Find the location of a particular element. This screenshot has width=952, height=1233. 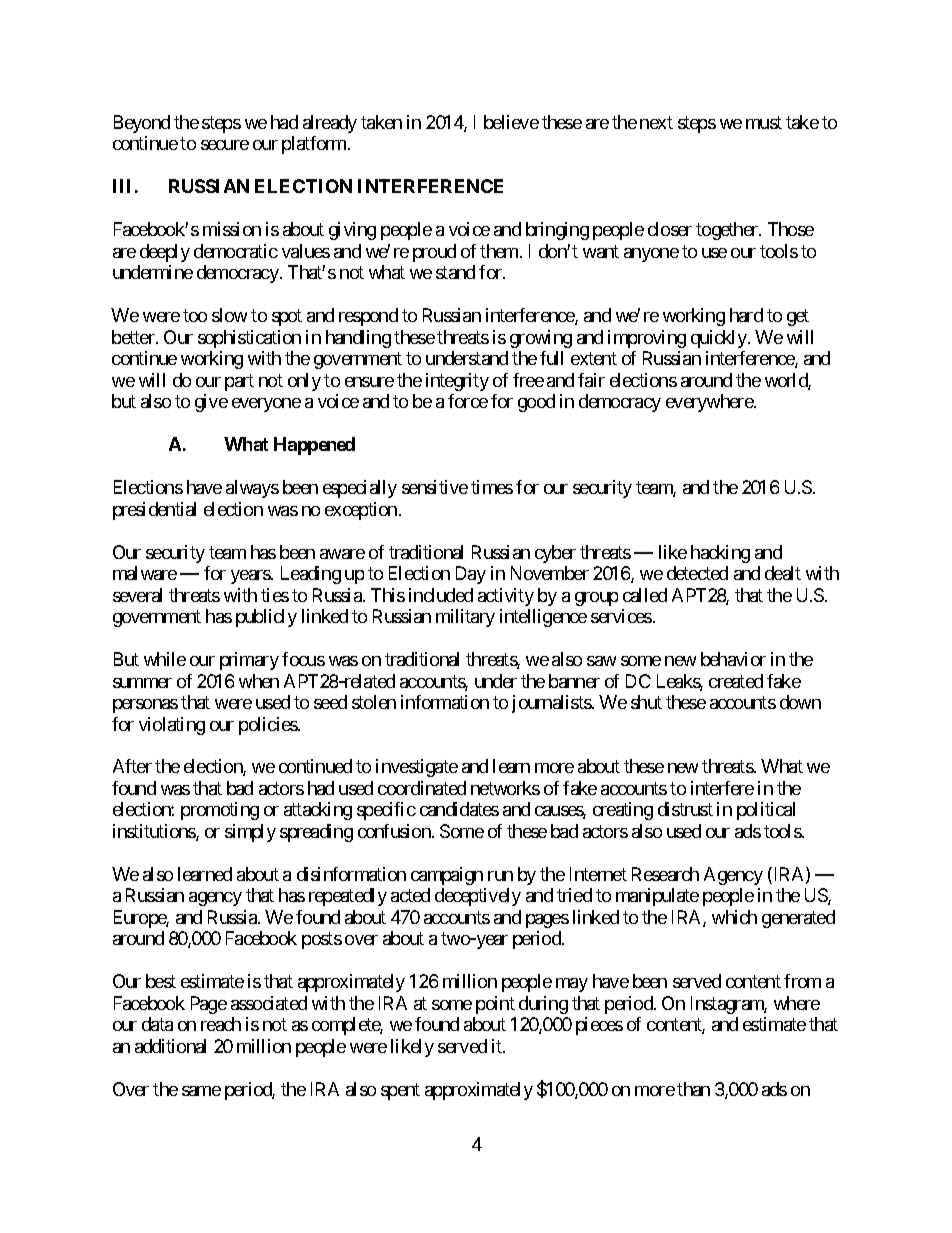

military is located at coordinates (465, 618).
